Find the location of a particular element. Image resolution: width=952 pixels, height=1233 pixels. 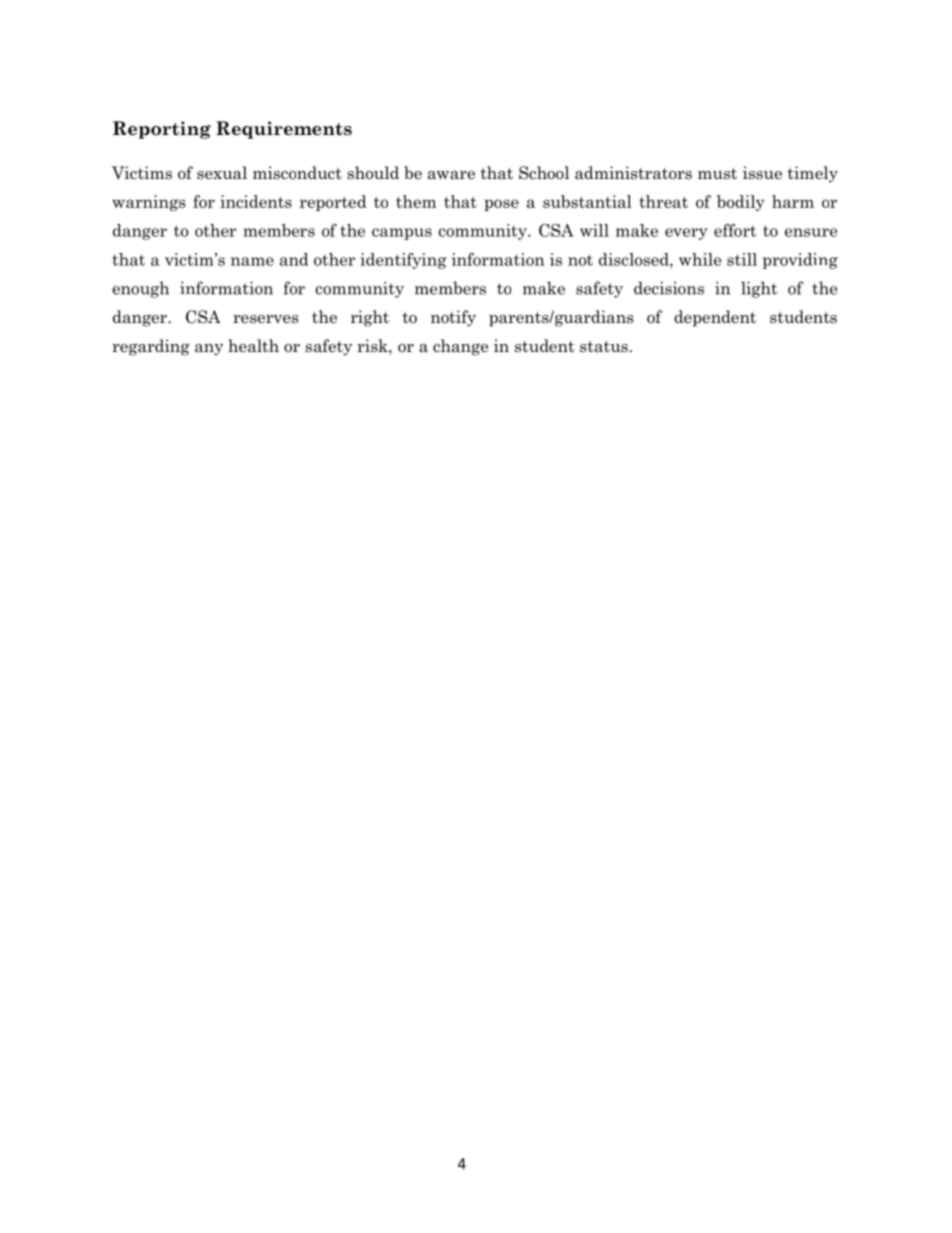

issue is located at coordinates (762, 173).
